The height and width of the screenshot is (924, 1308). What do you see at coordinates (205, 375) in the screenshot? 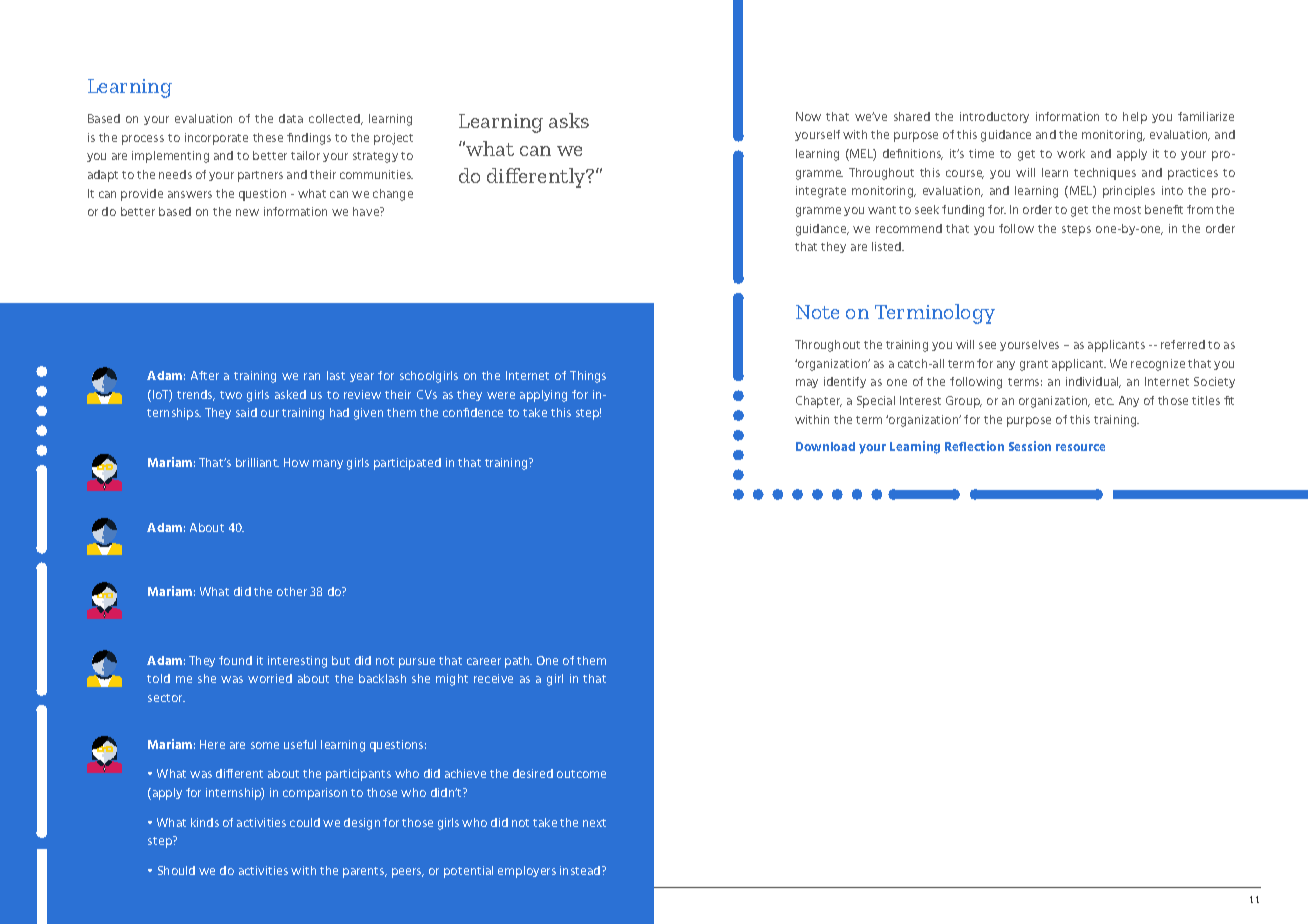
I see `After` at bounding box center [205, 375].
